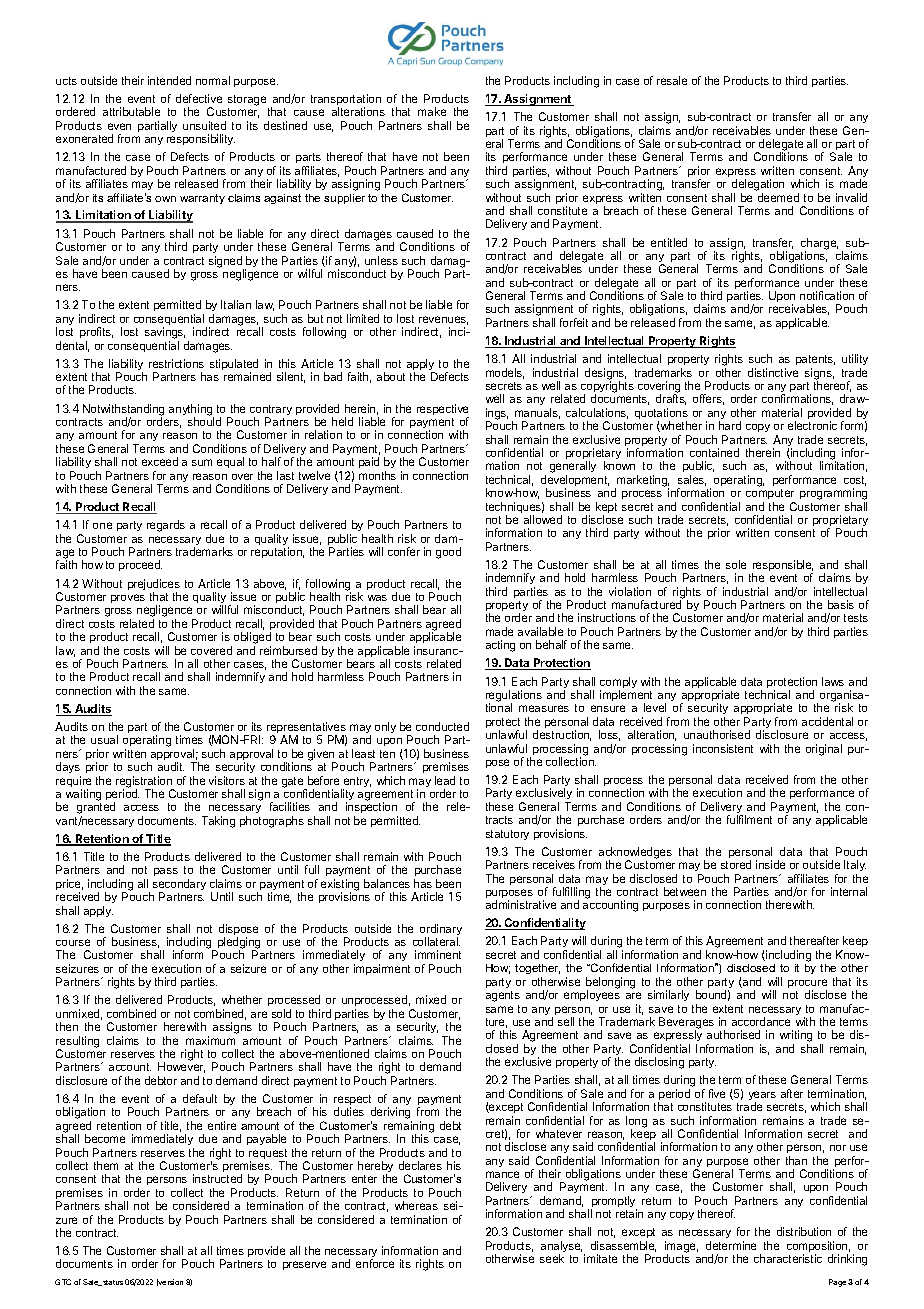 This page has height=1309, width=924. I want to click on good, so click(448, 553).
